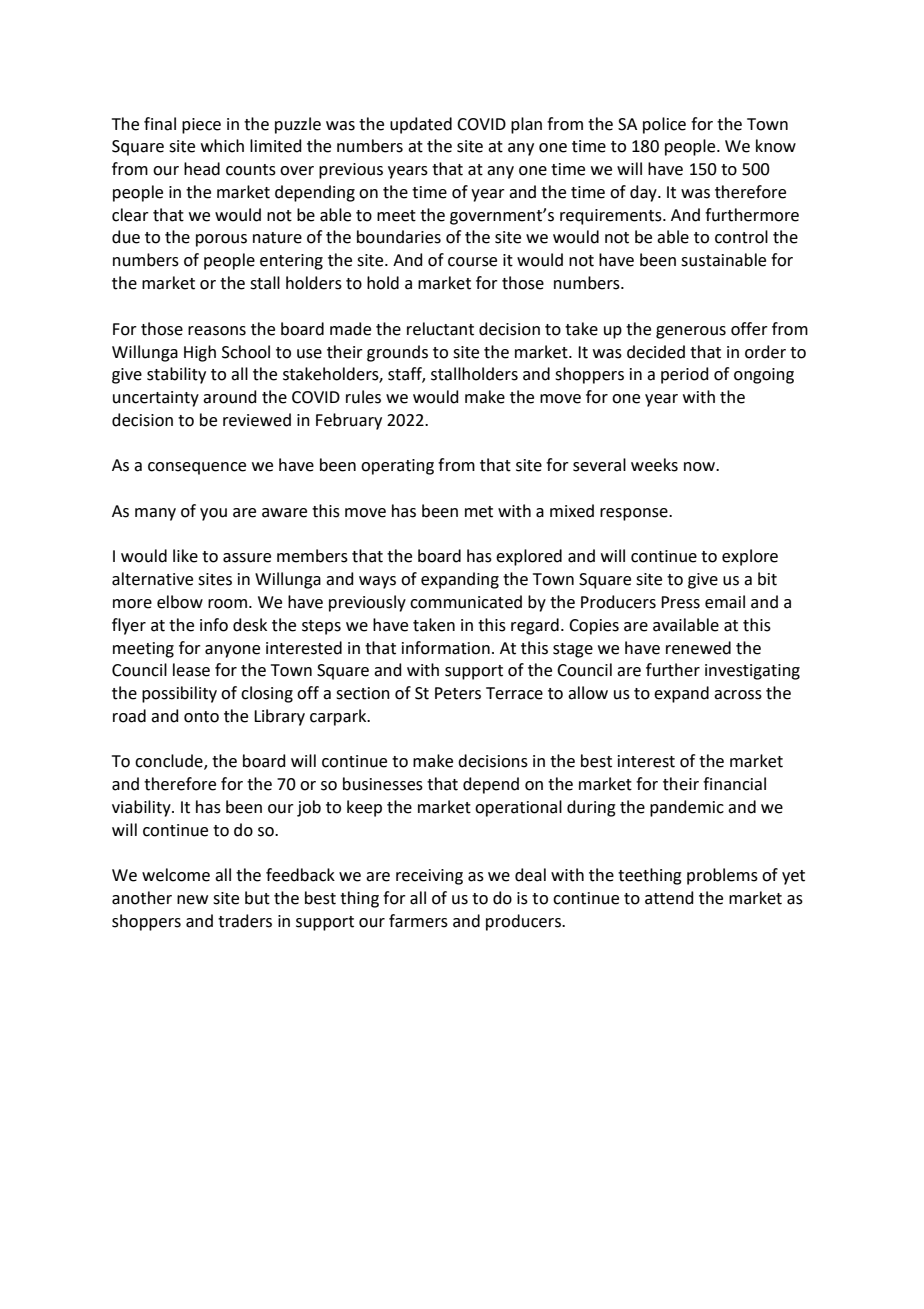  I want to click on which, so click(222, 146).
